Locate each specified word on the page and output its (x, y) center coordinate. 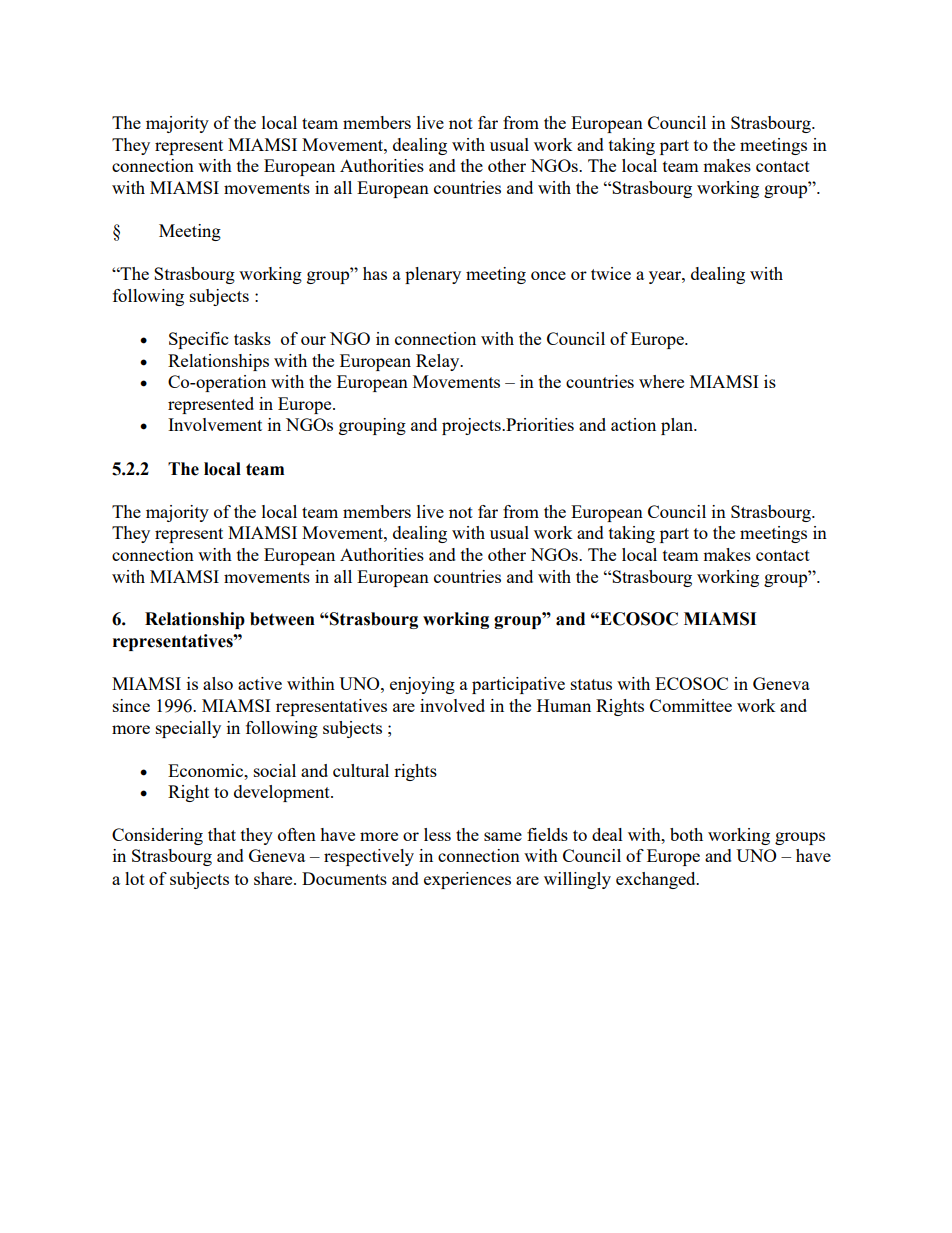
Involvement (215, 424)
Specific (198, 340)
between (282, 619)
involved (452, 705)
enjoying (422, 685)
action (633, 424)
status (591, 684)
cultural (361, 770)
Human (564, 705)
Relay (439, 362)
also (218, 683)
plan (678, 426)
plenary (433, 275)
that (222, 834)
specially (188, 729)
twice (611, 273)
